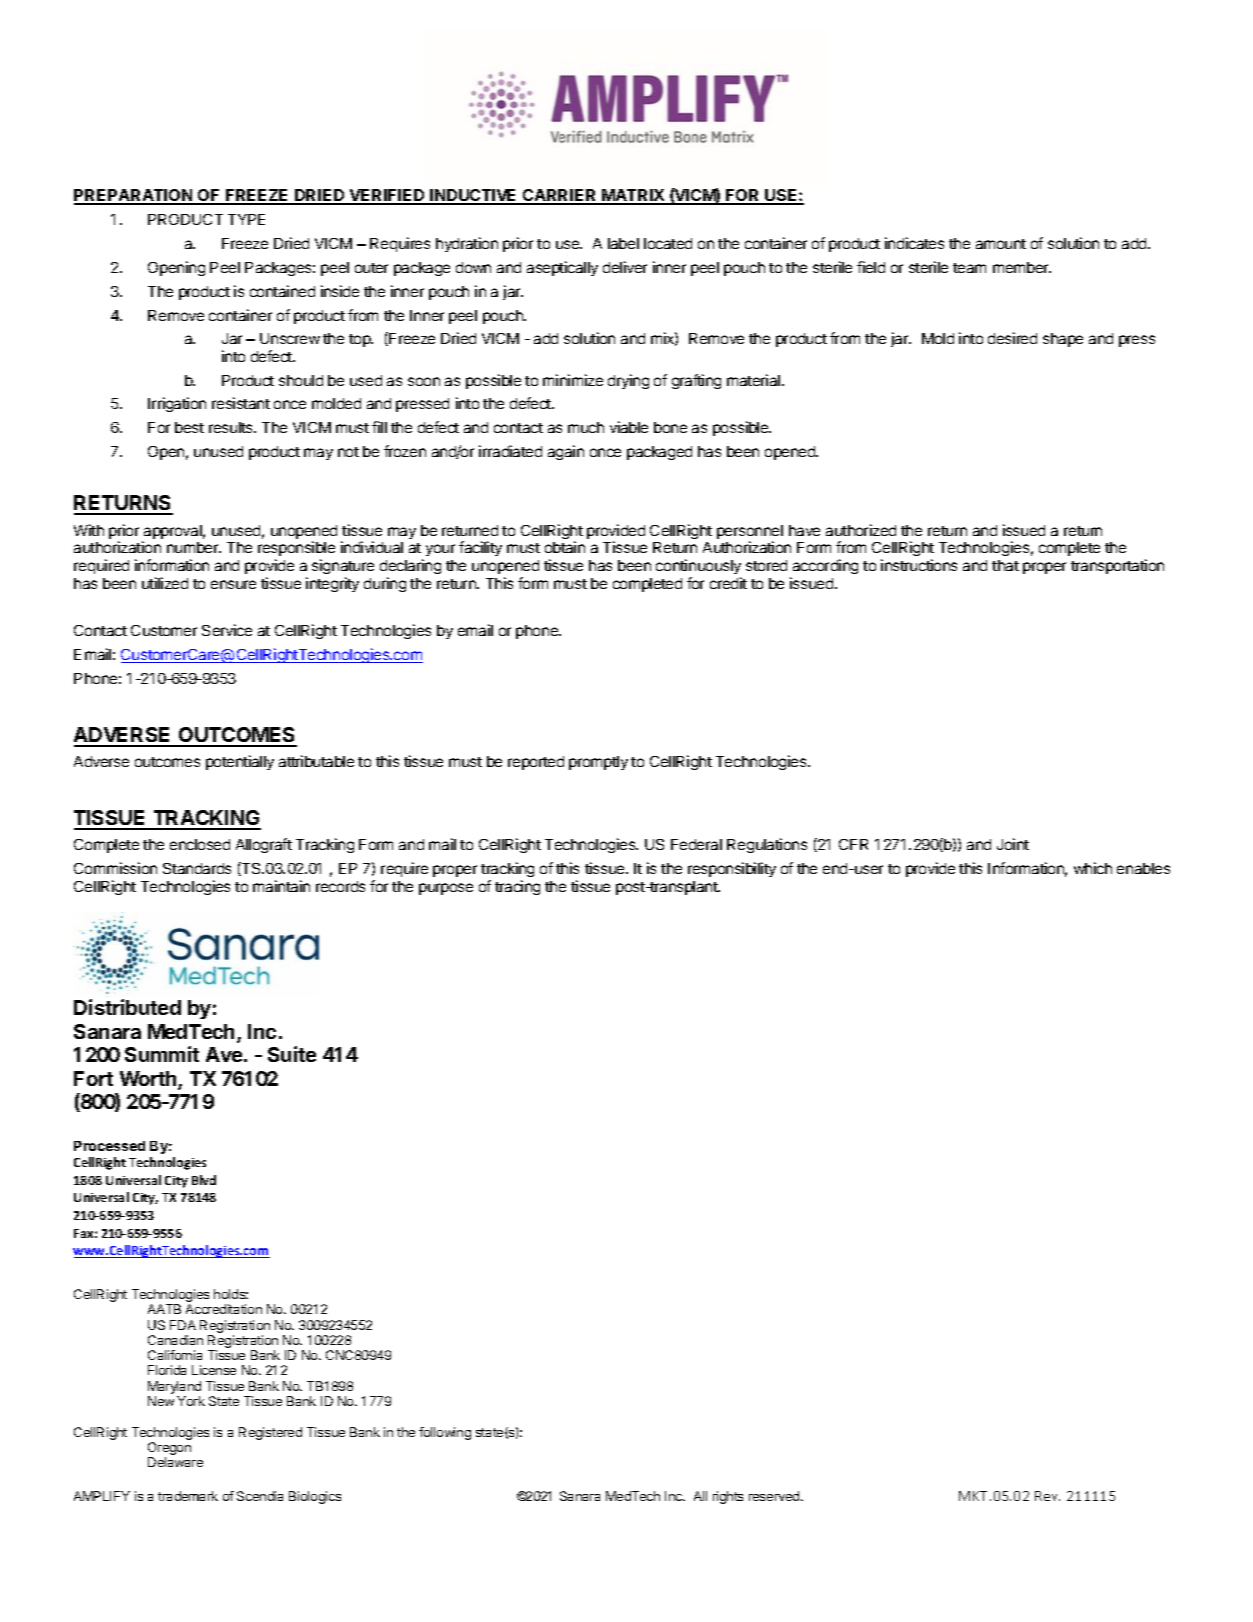 This image has height=1622, width=1253. What do you see at coordinates (1005, 565) in the image?
I see `that` at bounding box center [1005, 565].
